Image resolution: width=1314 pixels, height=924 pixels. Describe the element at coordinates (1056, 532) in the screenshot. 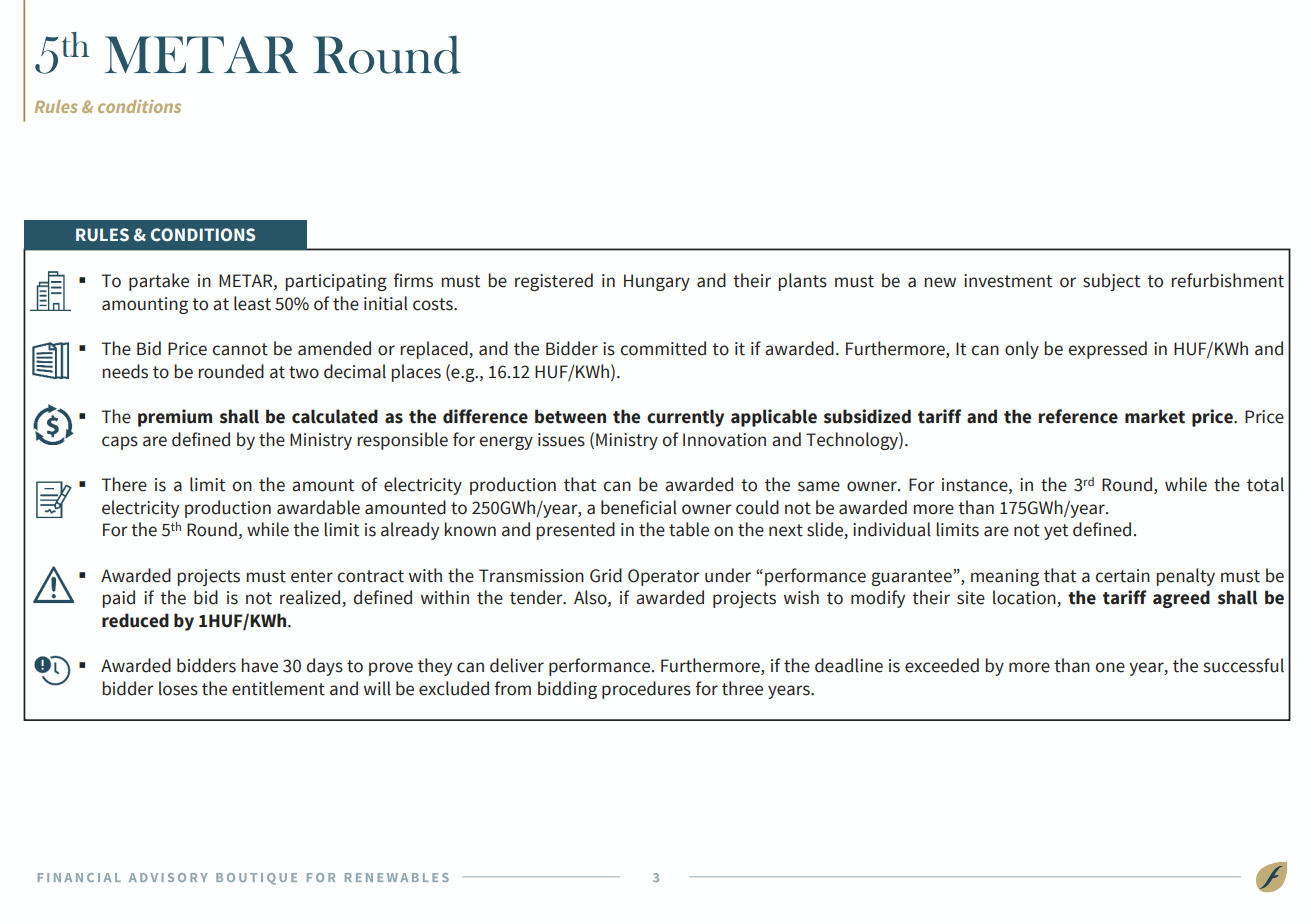

I see `yet` at that location.
